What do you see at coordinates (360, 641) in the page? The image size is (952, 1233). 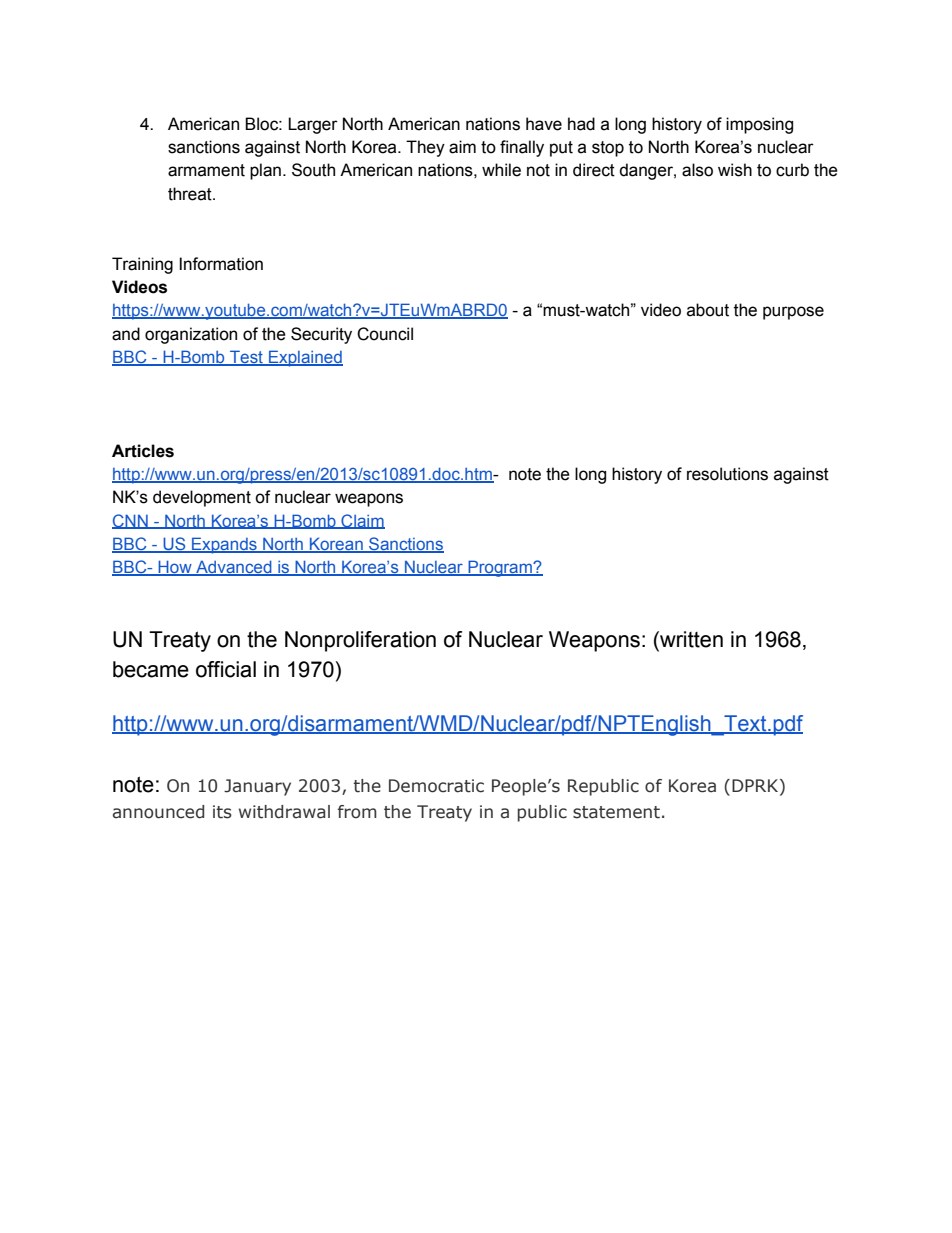 I see `Nonproliferation` at bounding box center [360, 641].
